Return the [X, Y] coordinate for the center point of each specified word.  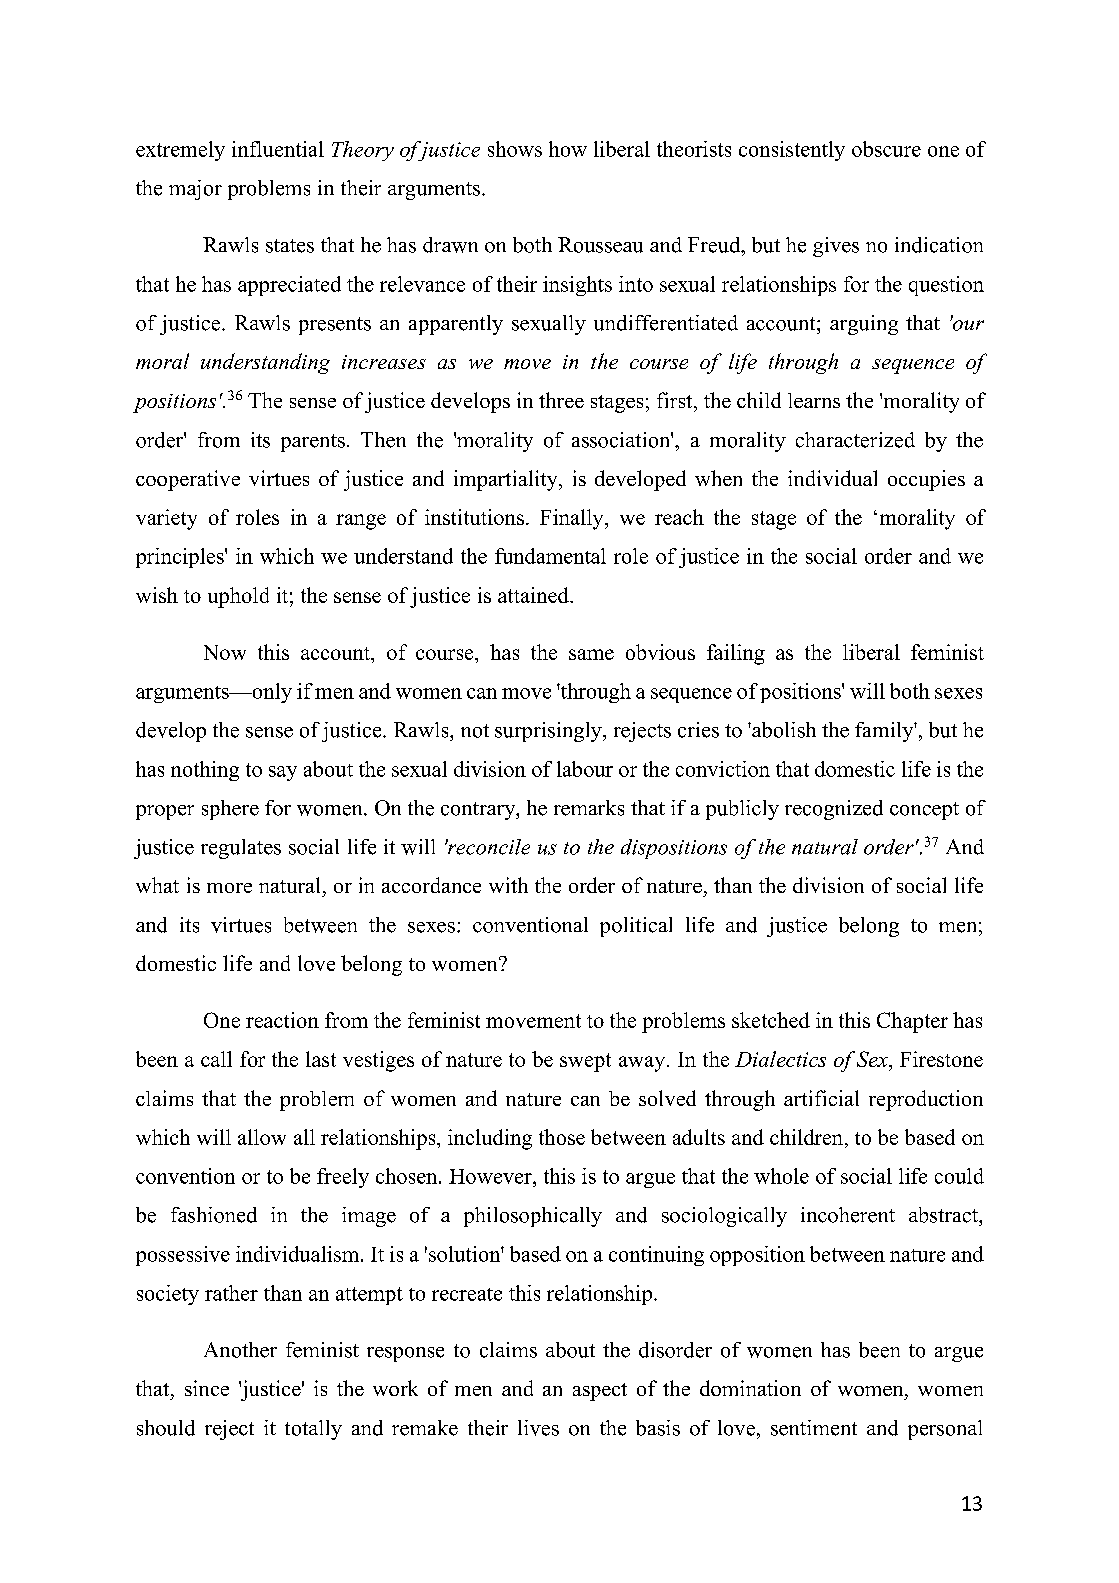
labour [585, 769]
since [207, 1388]
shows [515, 149]
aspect [600, 1392]
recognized [834, 810]
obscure [886, 149]
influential [278, 149]
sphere [230, 810]
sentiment [814, 1428]
